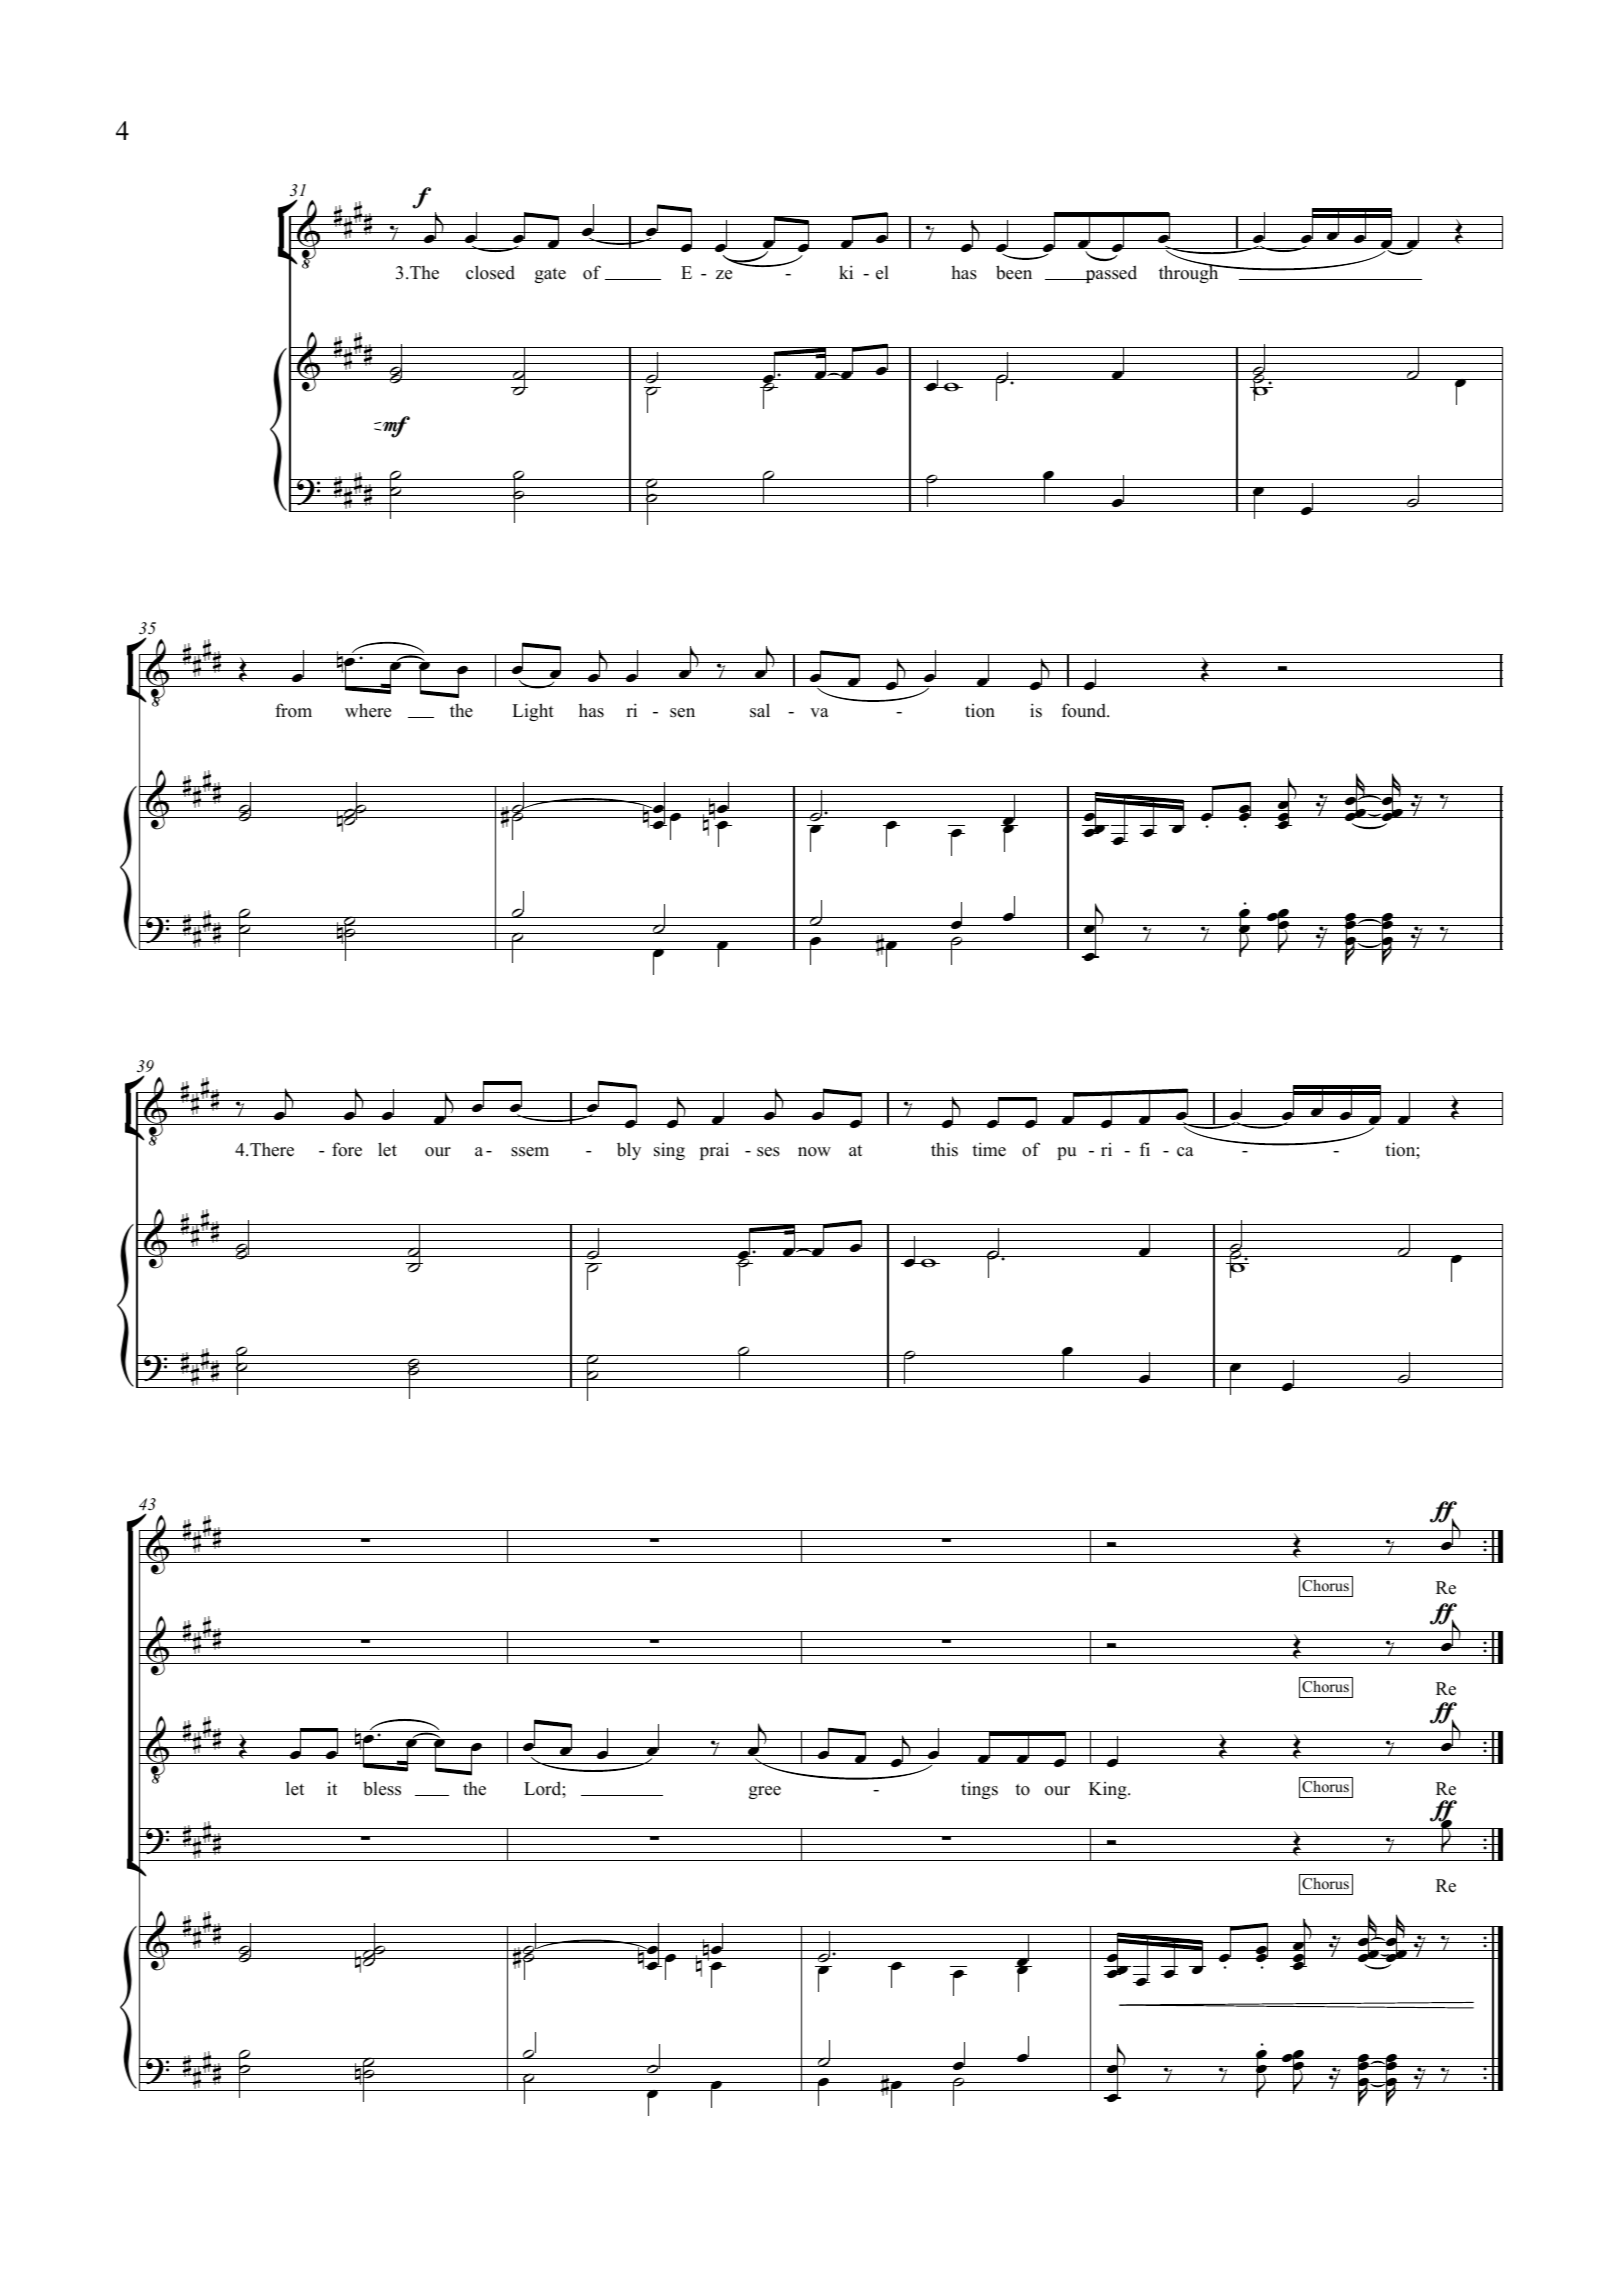 This document has width=1619, height=2289. I want to click on bless, so click(382, 1788).
